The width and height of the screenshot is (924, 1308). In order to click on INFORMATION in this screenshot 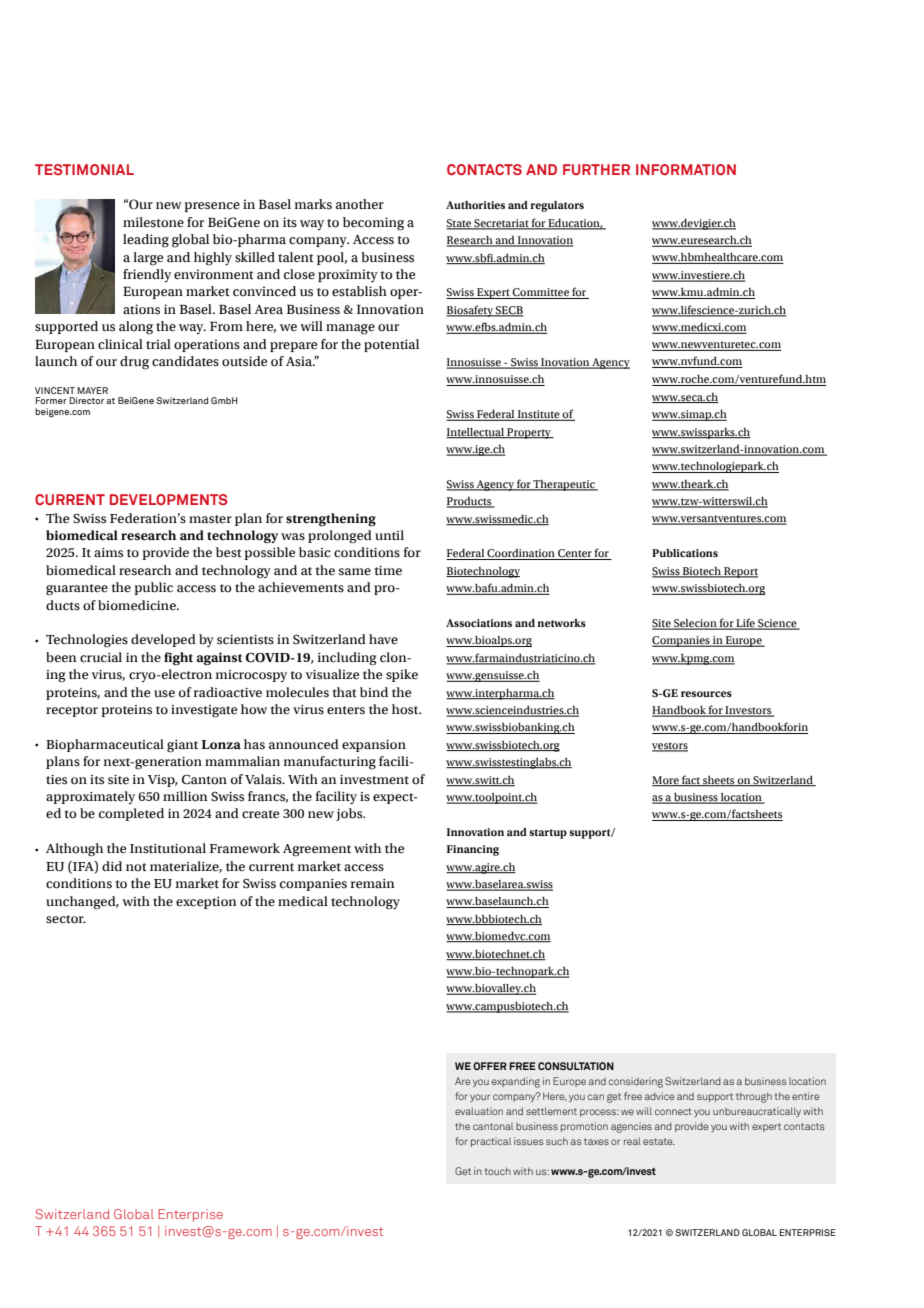, I will do `click(686, 169)`.
